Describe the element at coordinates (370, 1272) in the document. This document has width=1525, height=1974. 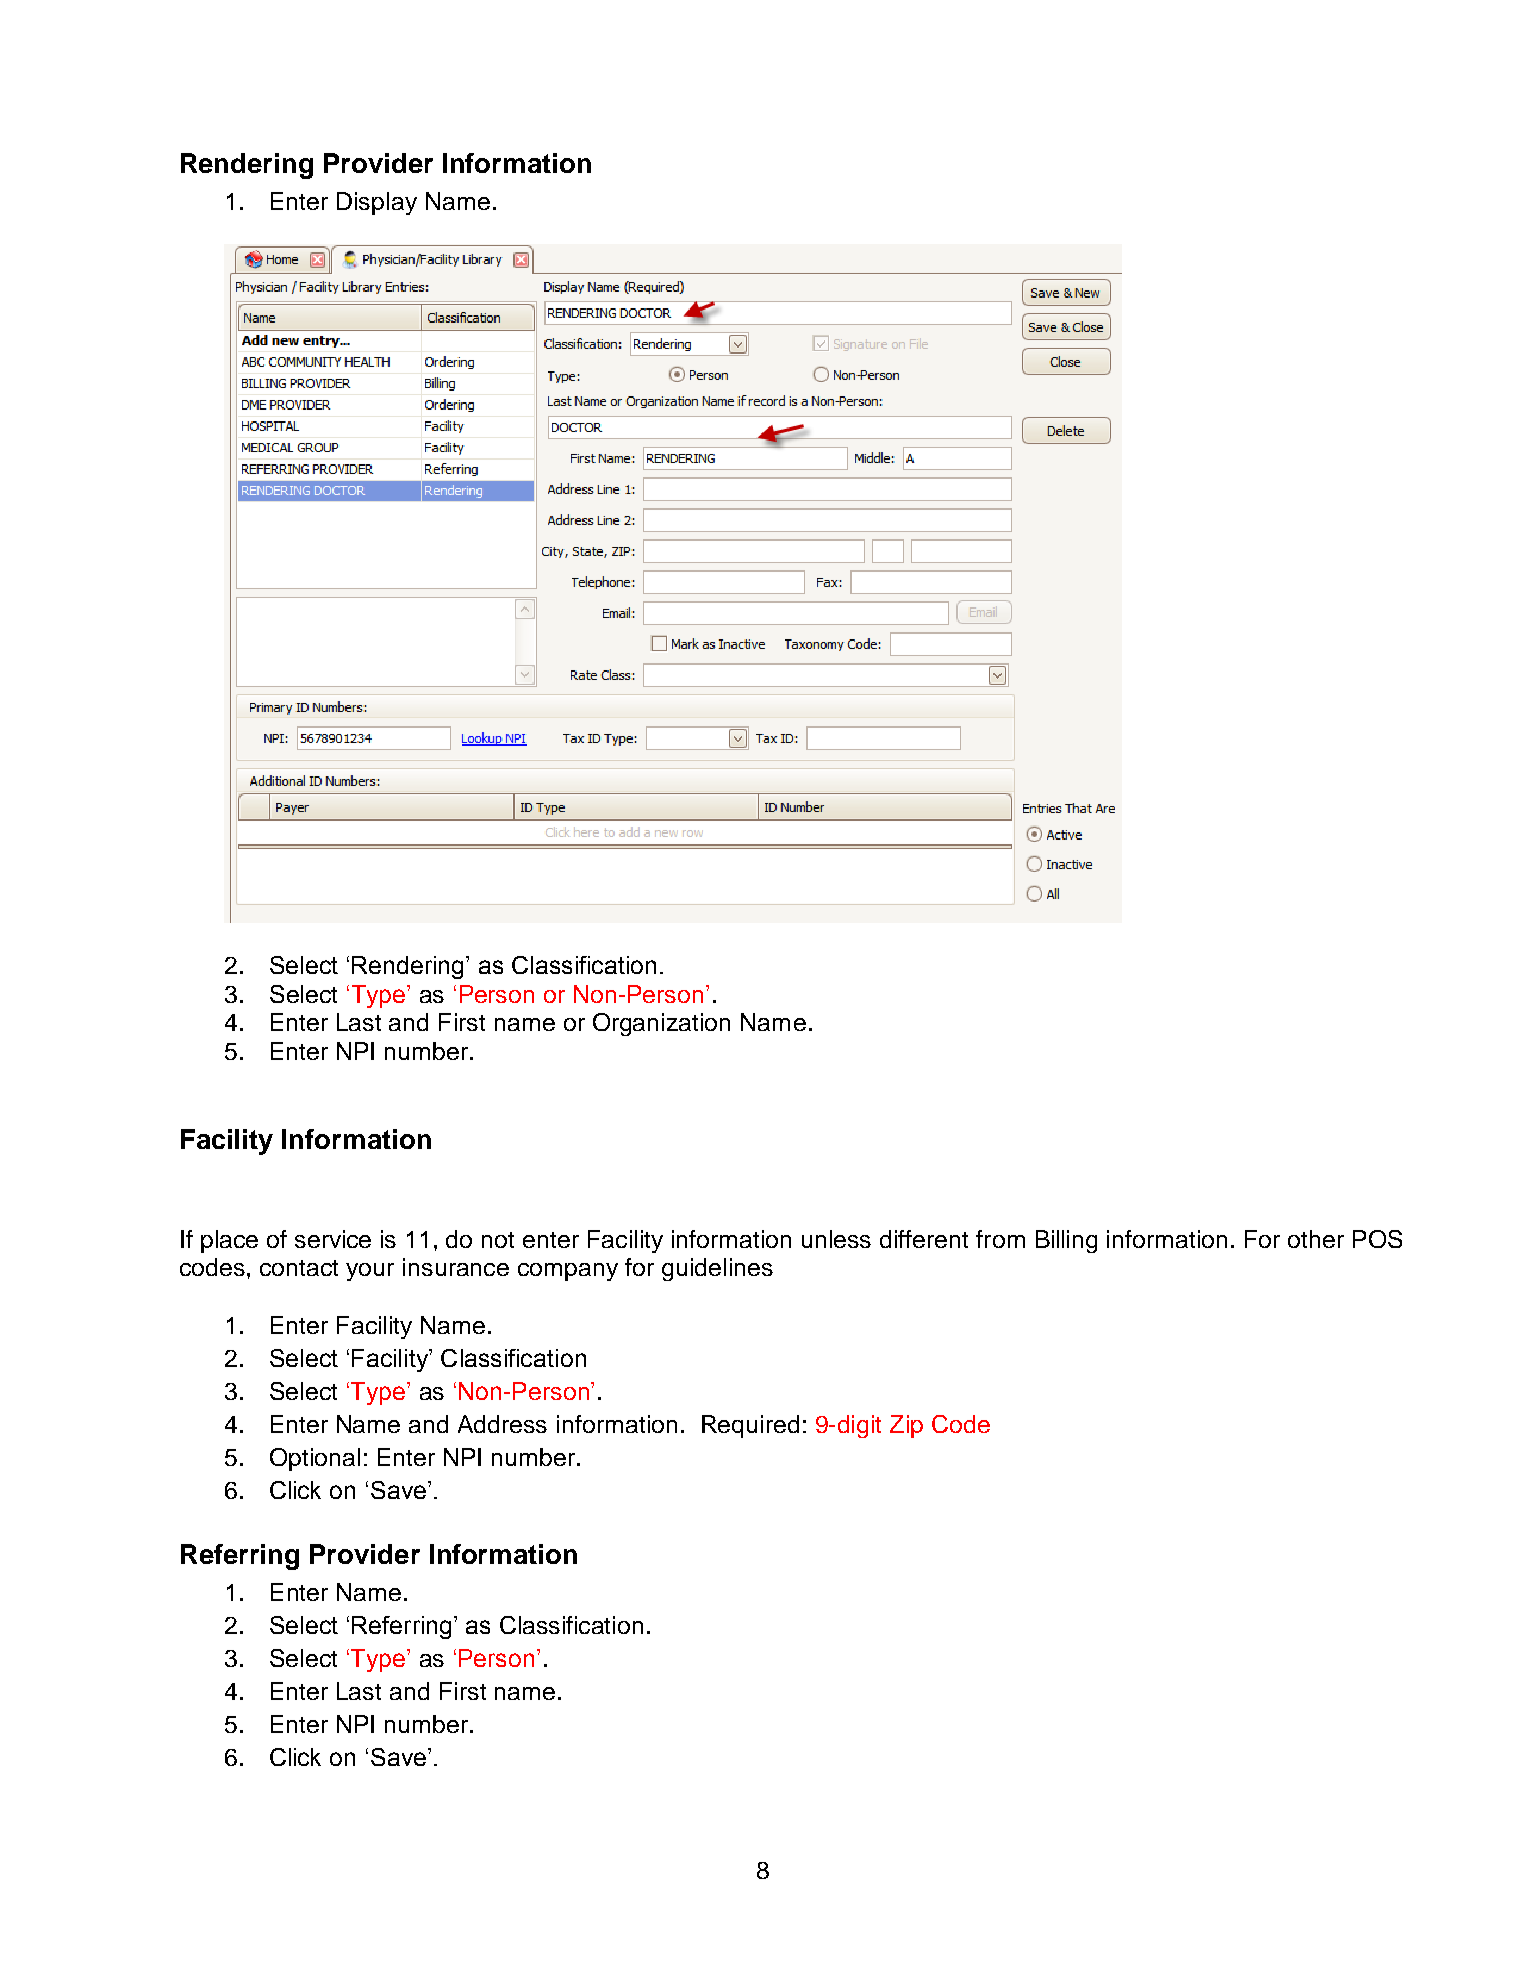
I see `your` at that location.
